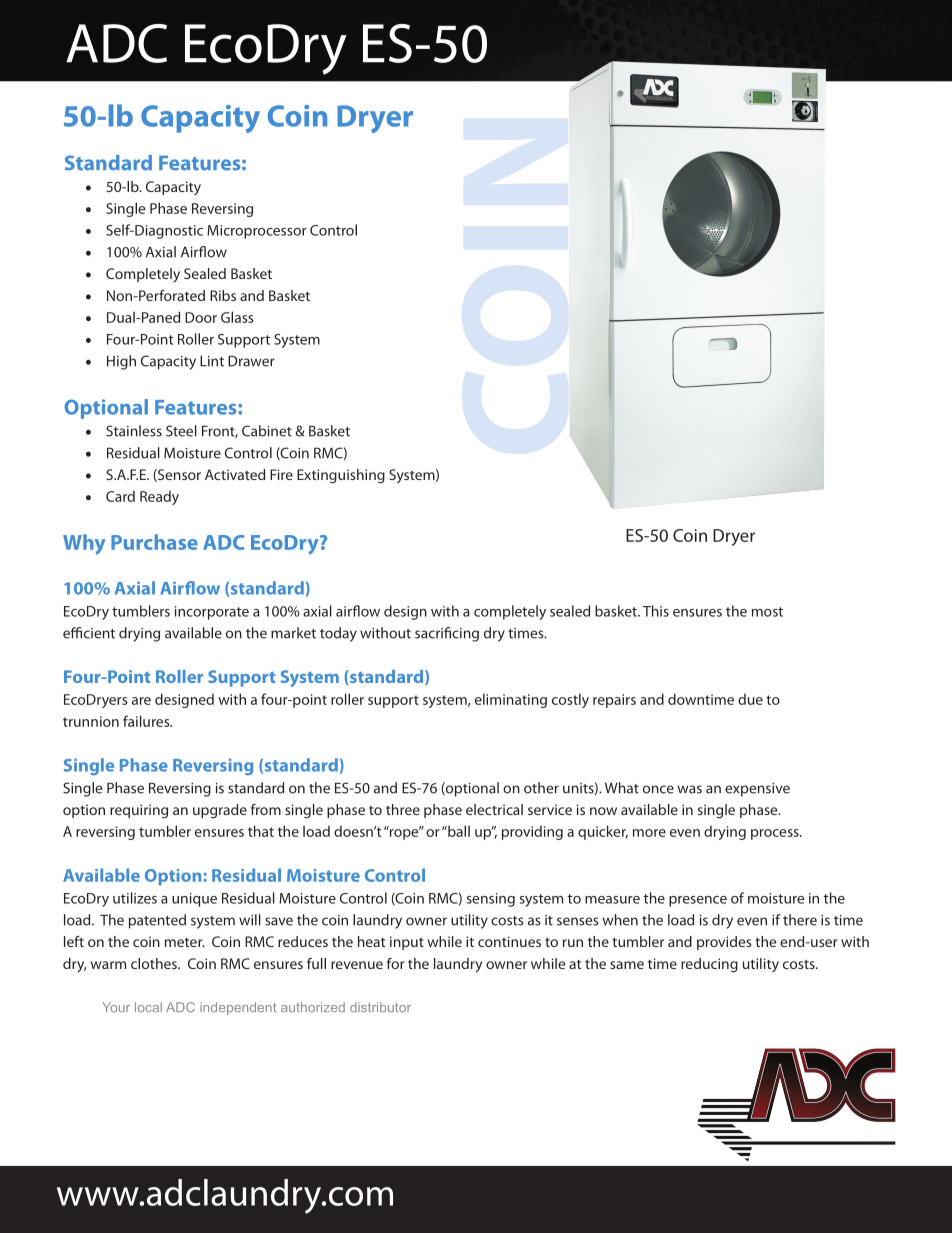 Image resolution: width=952 pixels, height=1233 pixels. I want to click on sacrificing, so click(447, 634).
